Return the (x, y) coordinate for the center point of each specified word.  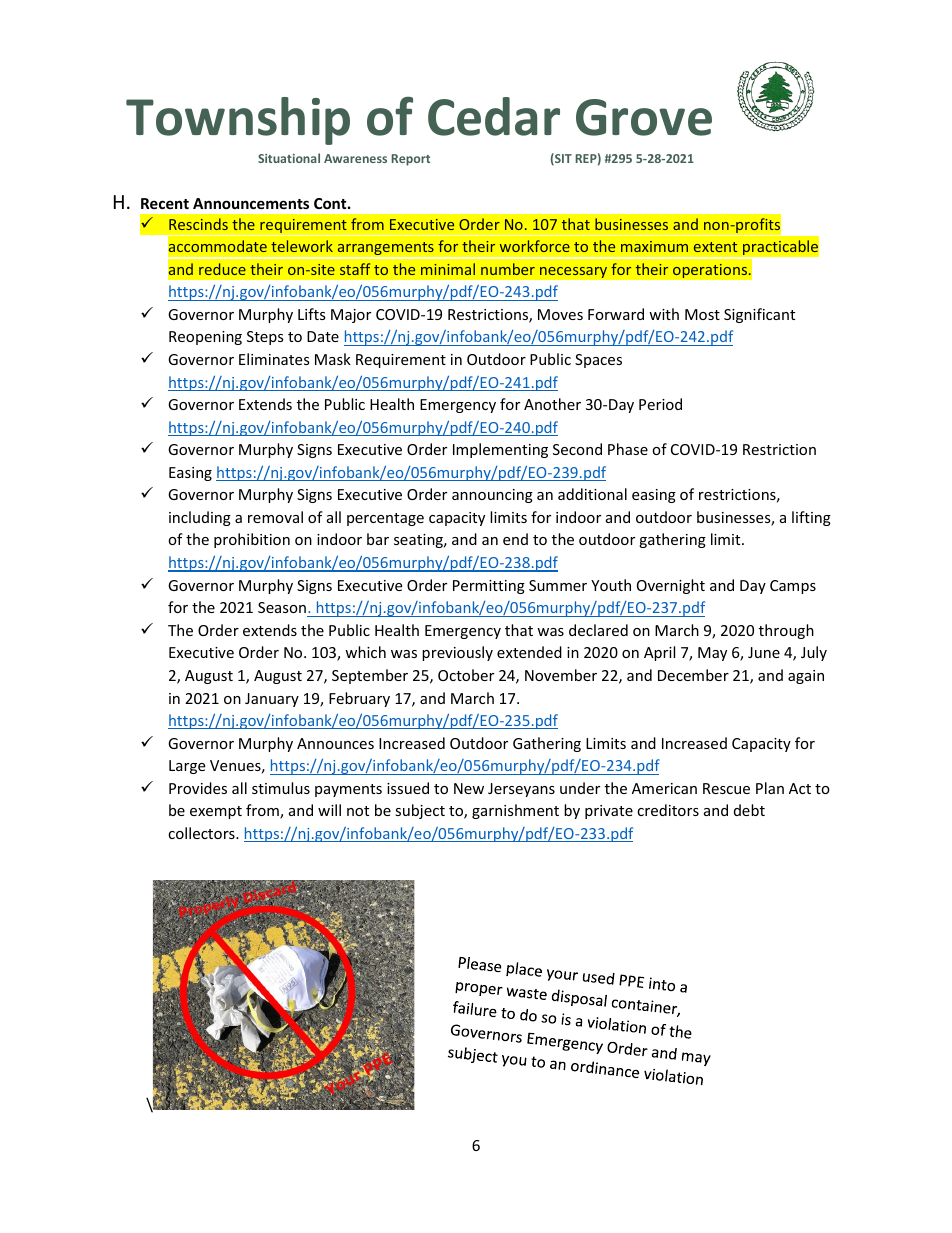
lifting (811, 518)
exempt (216, 812)
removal (275, 517)
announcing (492, 496)
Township (238, 121)
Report (410, 160)
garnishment (515, 811)
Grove (644, 117)
